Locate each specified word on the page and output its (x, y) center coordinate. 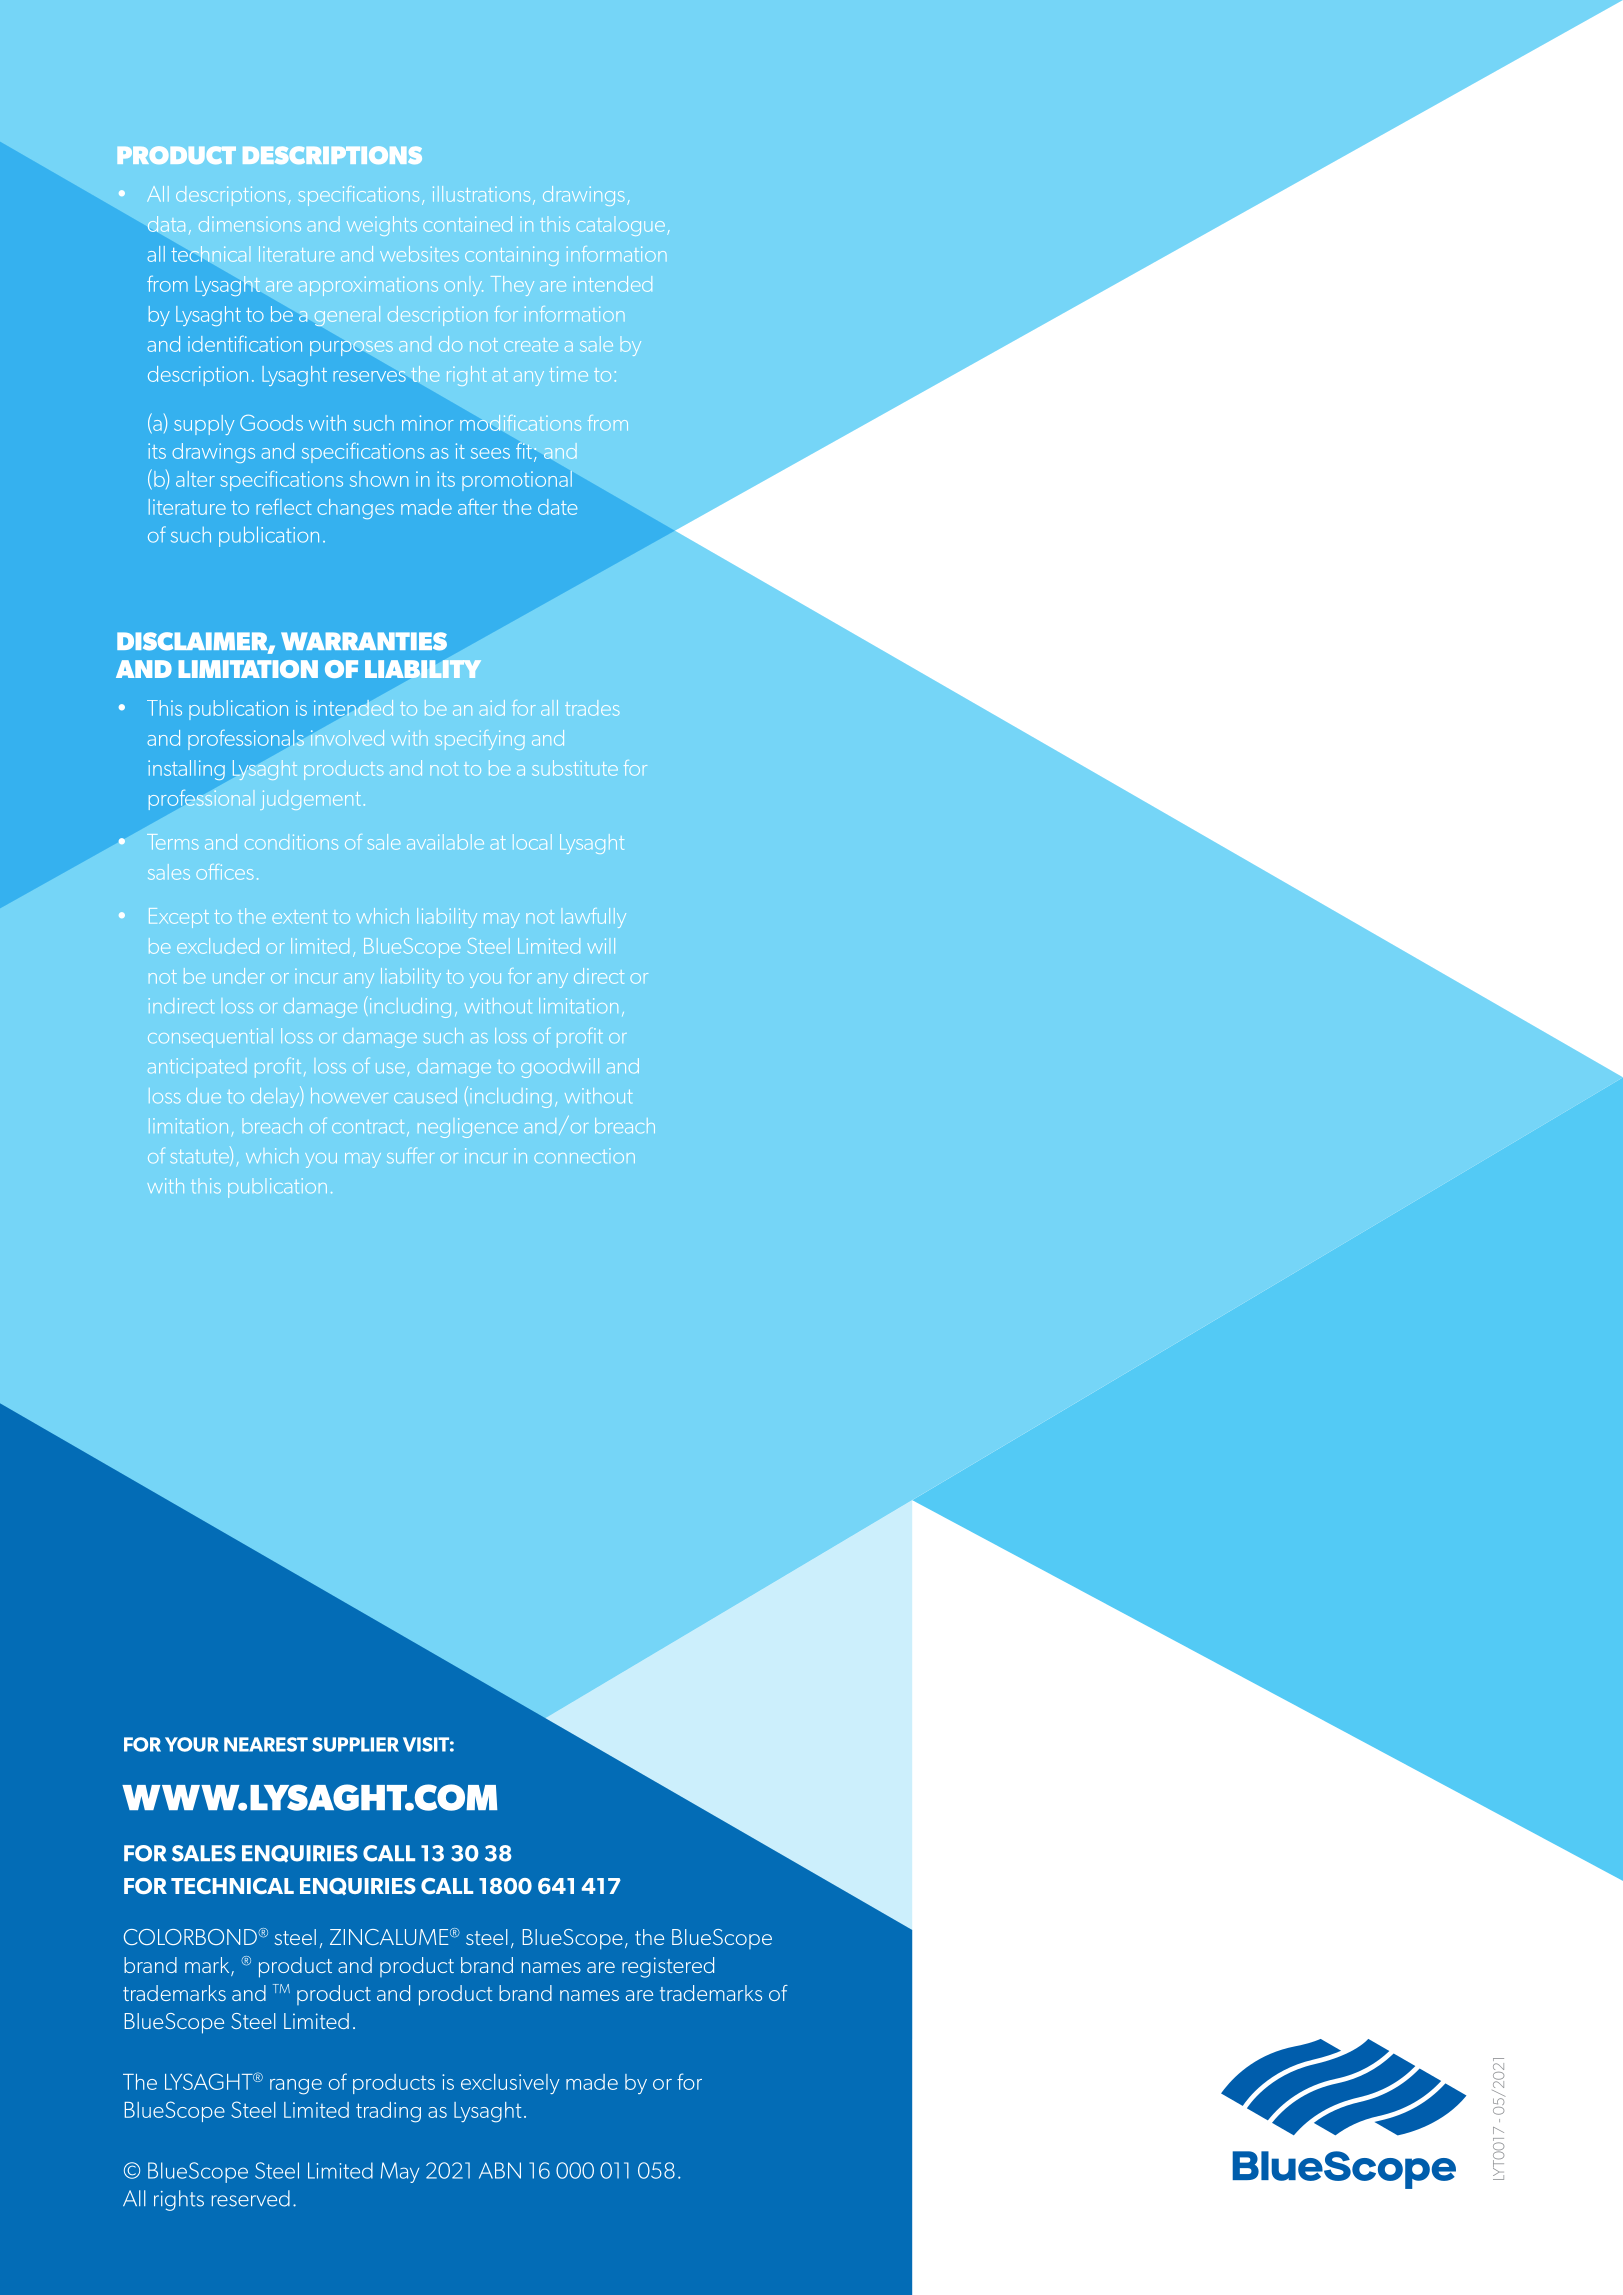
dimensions (250, 224)
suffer (410, 1155)
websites (419, 254)
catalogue (620, 228)
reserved (251, 2198)
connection (585, 1155)
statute (200, 1156)
